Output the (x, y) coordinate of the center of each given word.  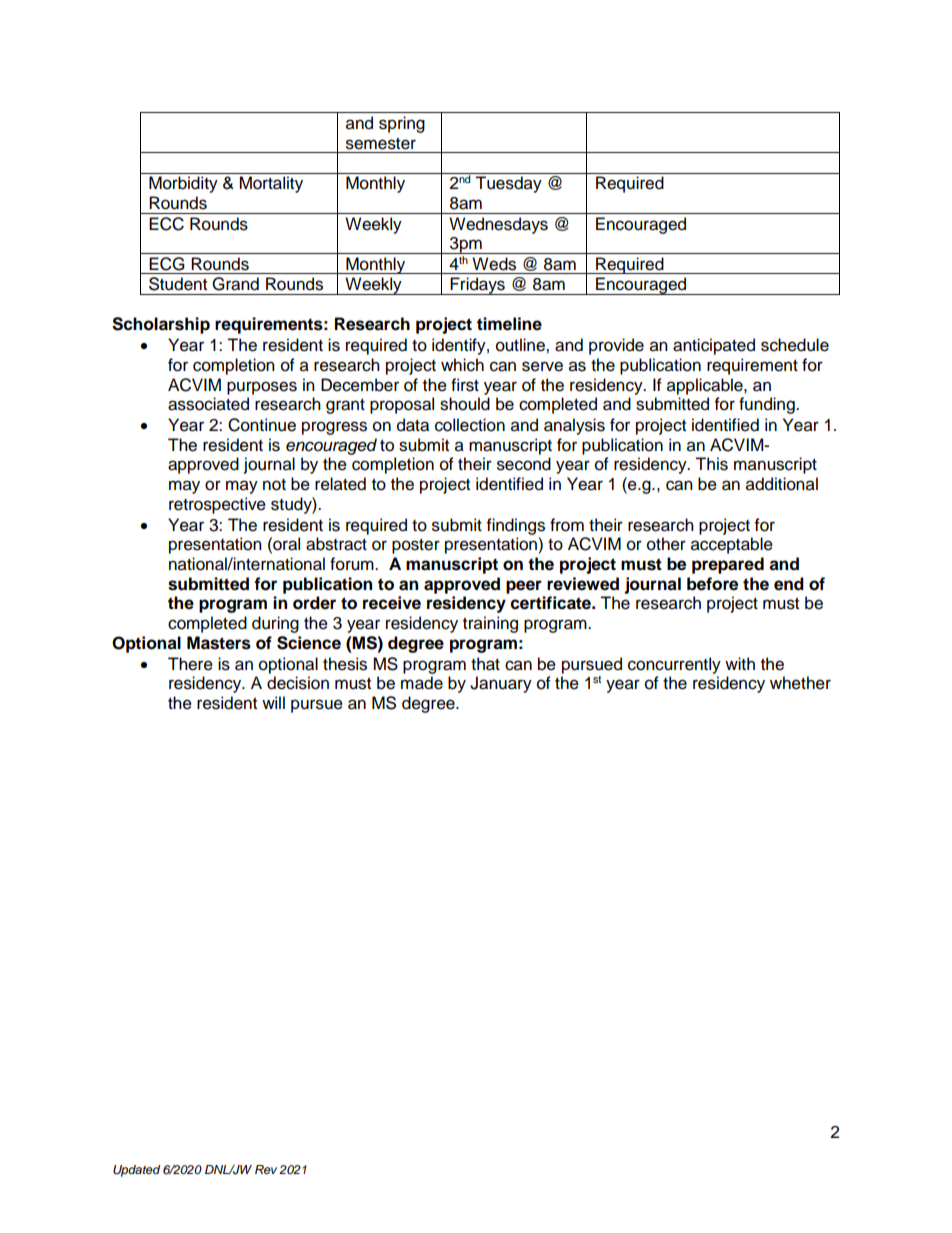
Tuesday (508, 184)
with (740, 663)
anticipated (714, 346)
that (485, 664)
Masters (219, 643)
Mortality (271, 184)
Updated (136, 1171)
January (501, 684)
